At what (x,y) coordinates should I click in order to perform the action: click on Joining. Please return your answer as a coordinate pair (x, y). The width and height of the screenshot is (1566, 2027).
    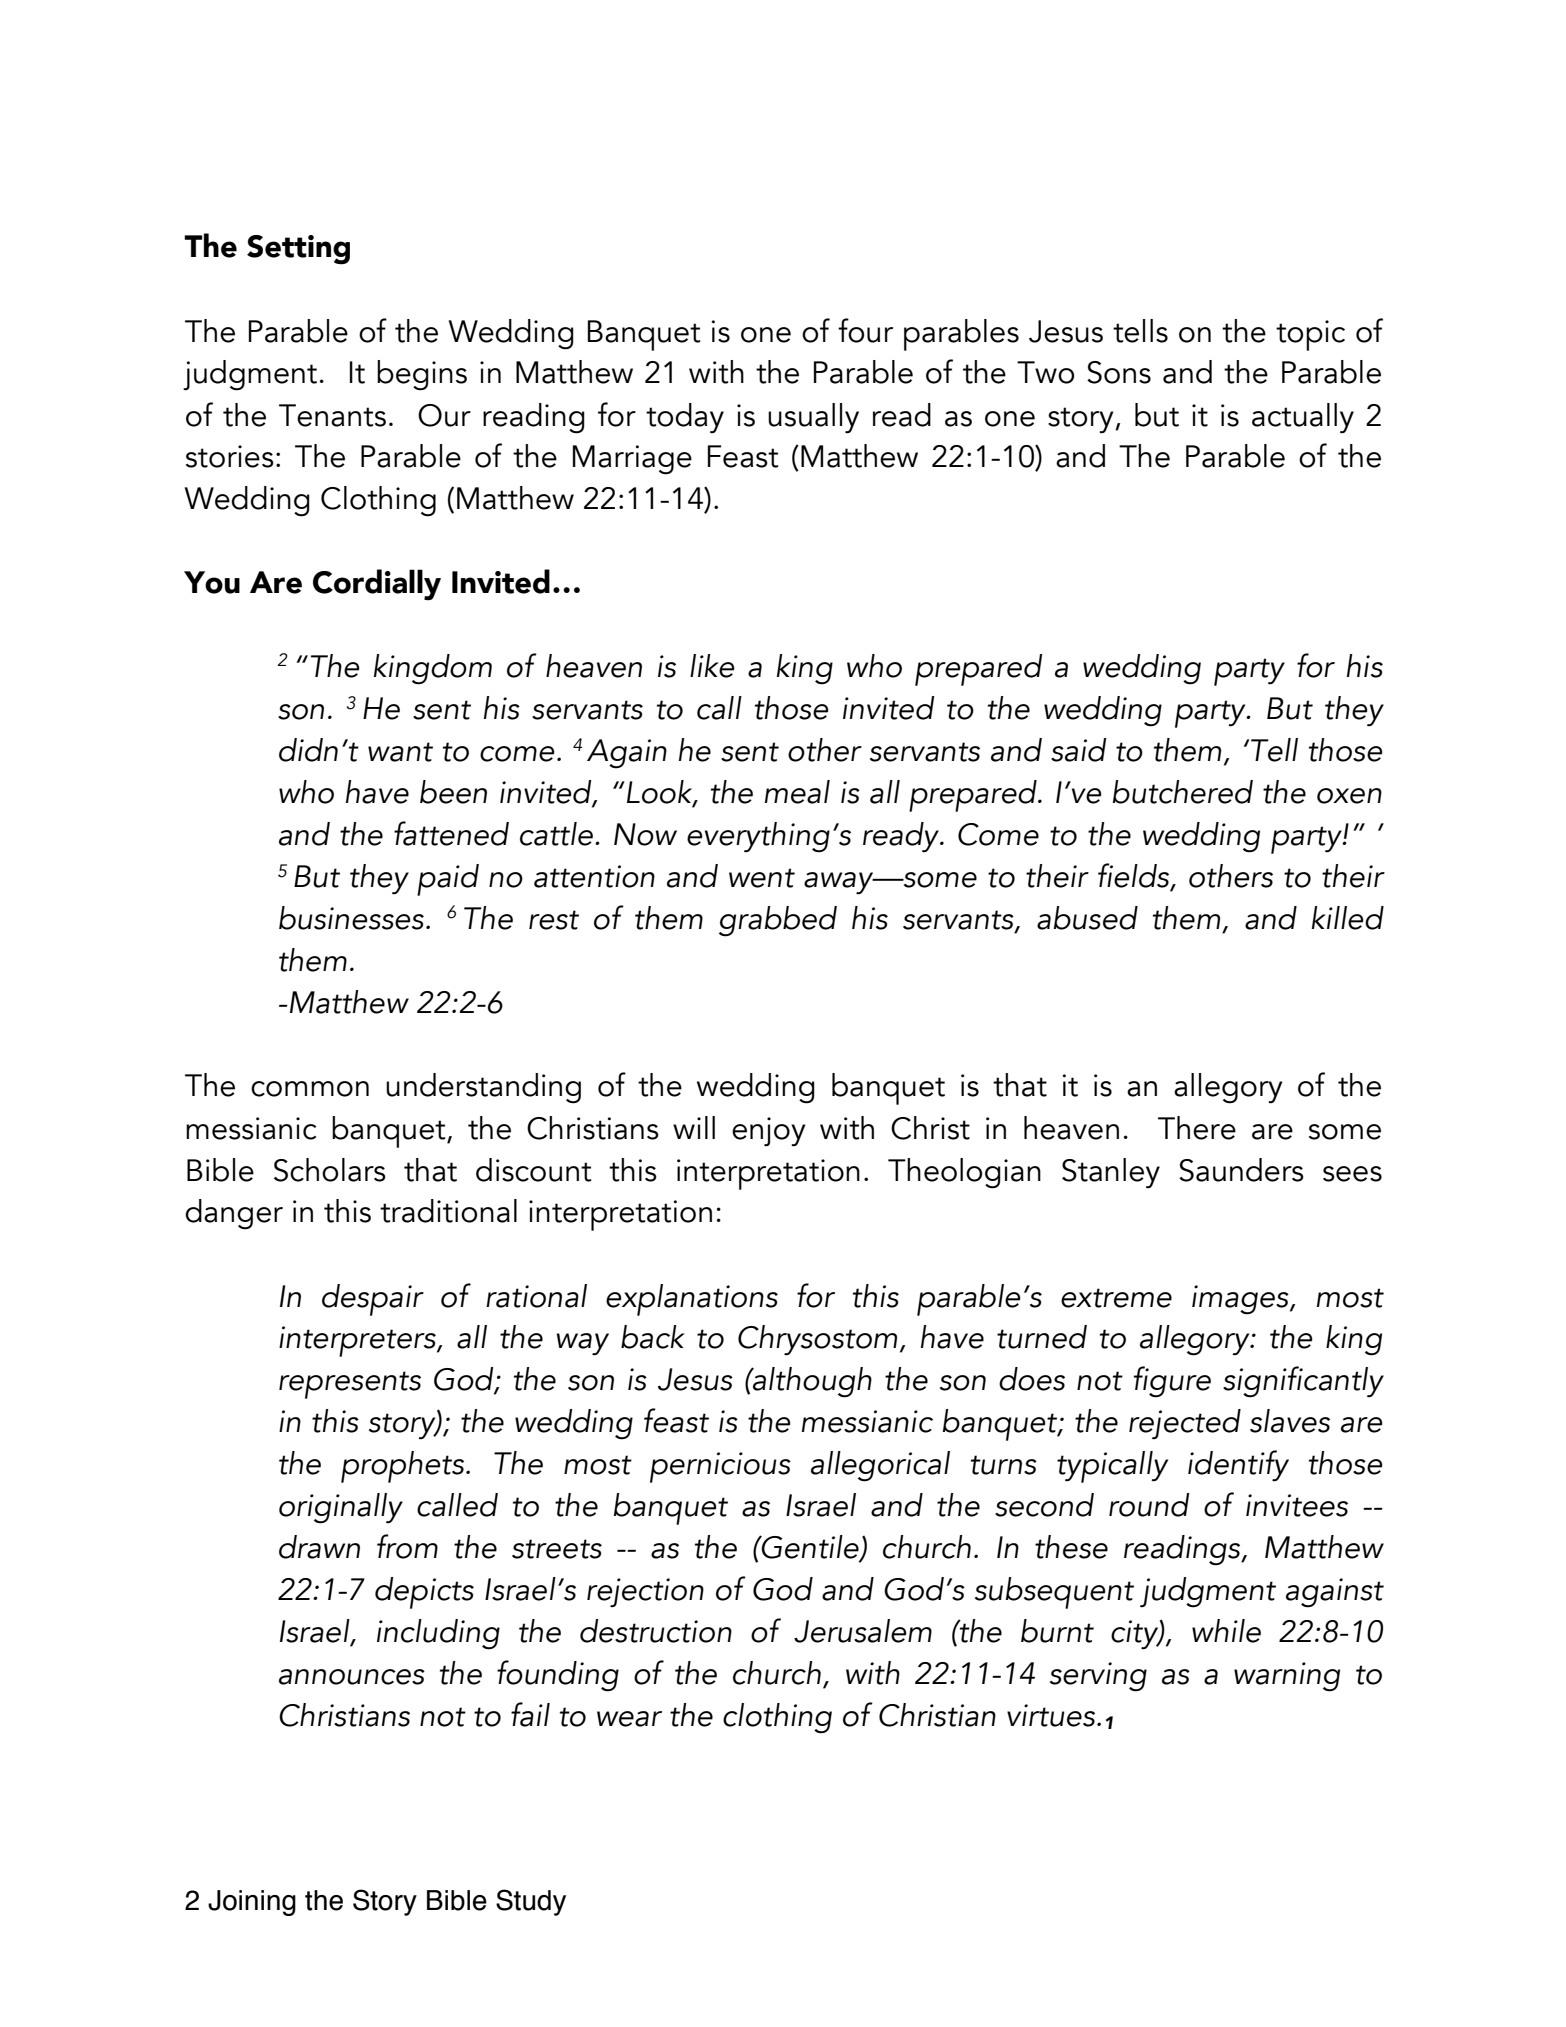
    Looking at the image, I should click on (252, 1903).
